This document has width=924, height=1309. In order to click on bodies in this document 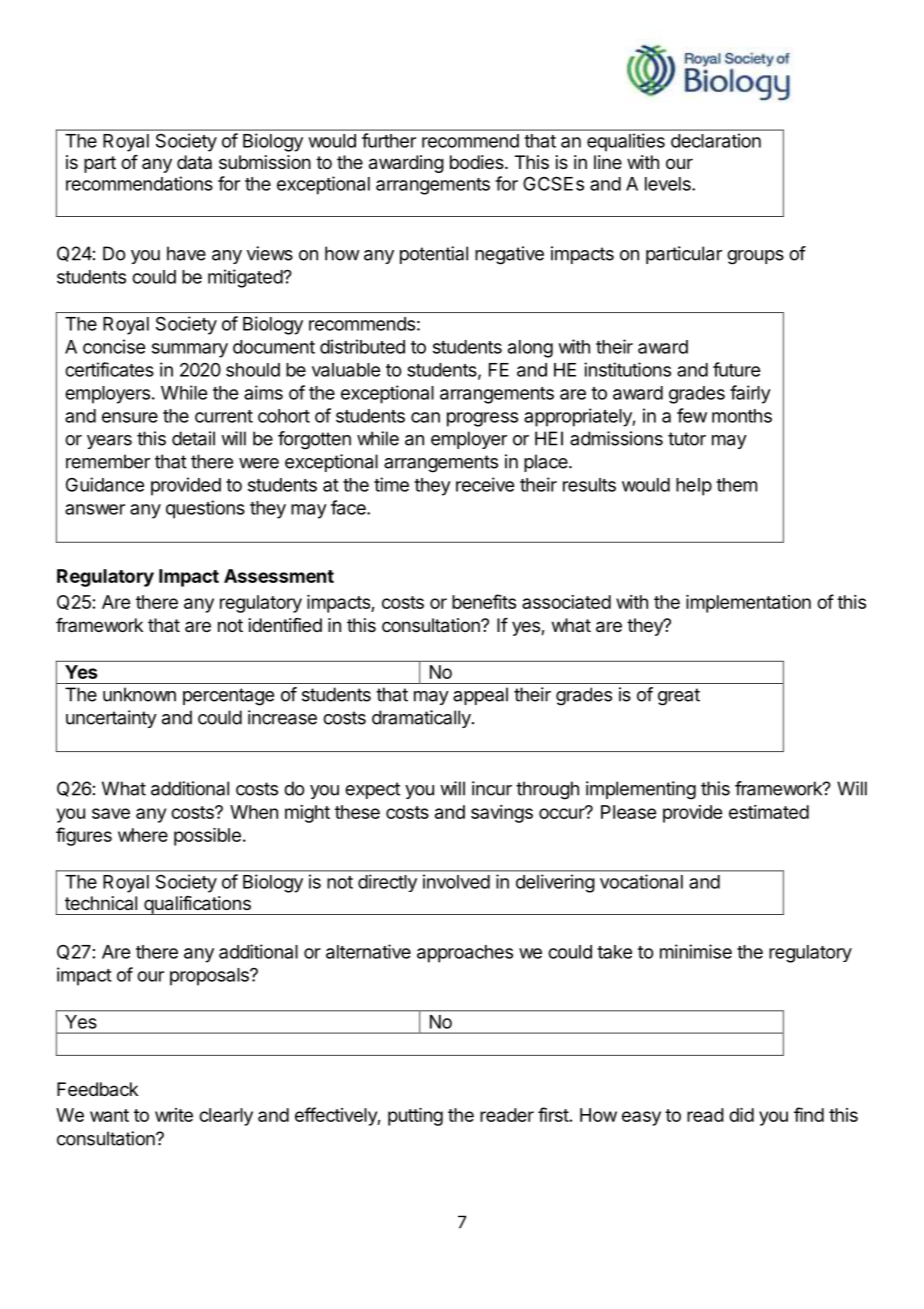, I will do `click(478, 162)`.
